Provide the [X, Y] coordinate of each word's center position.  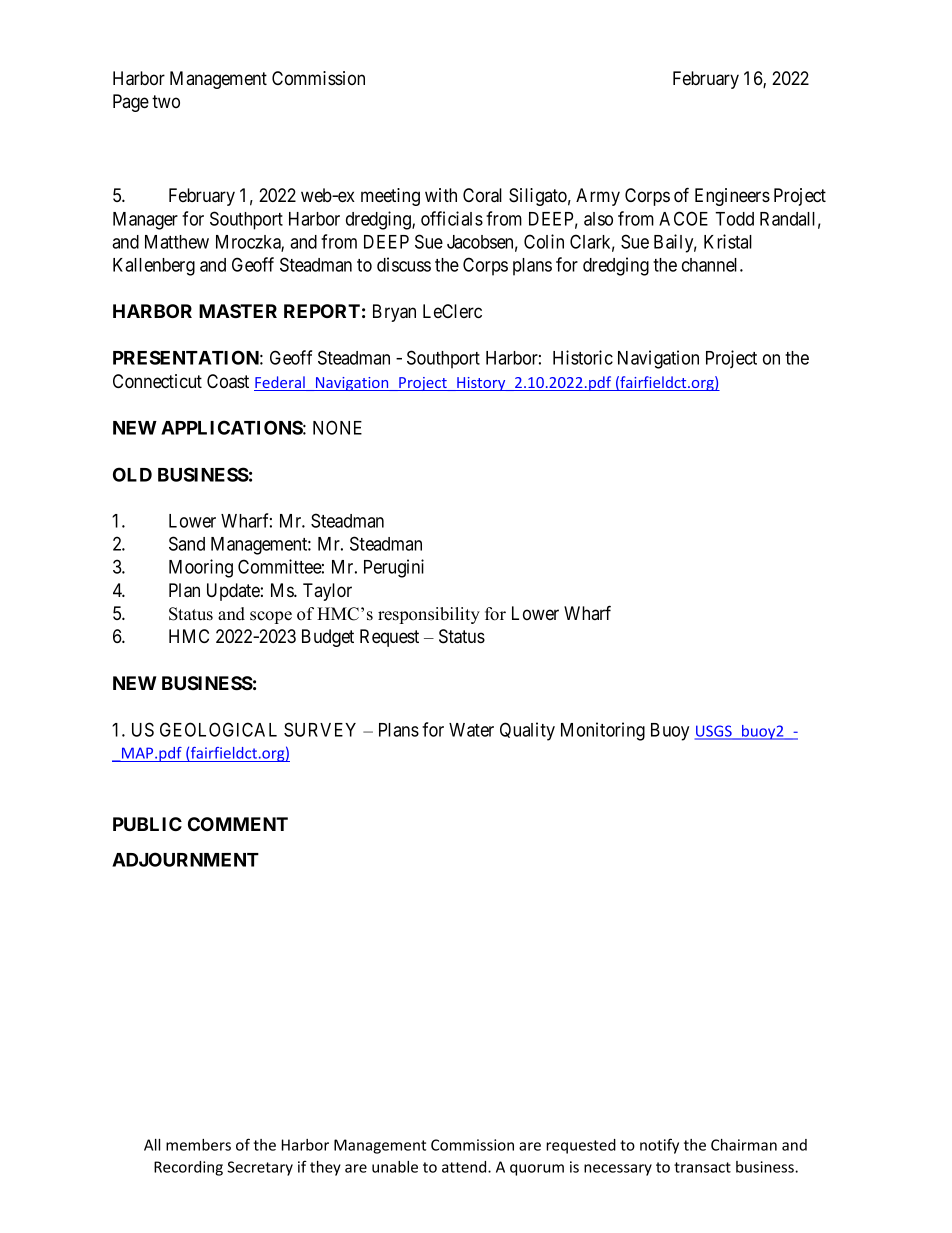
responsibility [429, 615]
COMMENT [238, 824]
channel [711, 265]
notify [659, 1146]
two [166, 101]
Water [471, 730]
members [198, 1145]
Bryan [394, 313]
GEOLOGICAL [218, 729]
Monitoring [603, 731]
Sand [187, 543]
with [441, 195]
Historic [583, 357]
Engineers [732, 197]
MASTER [238, 311]
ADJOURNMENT [185, 859]
